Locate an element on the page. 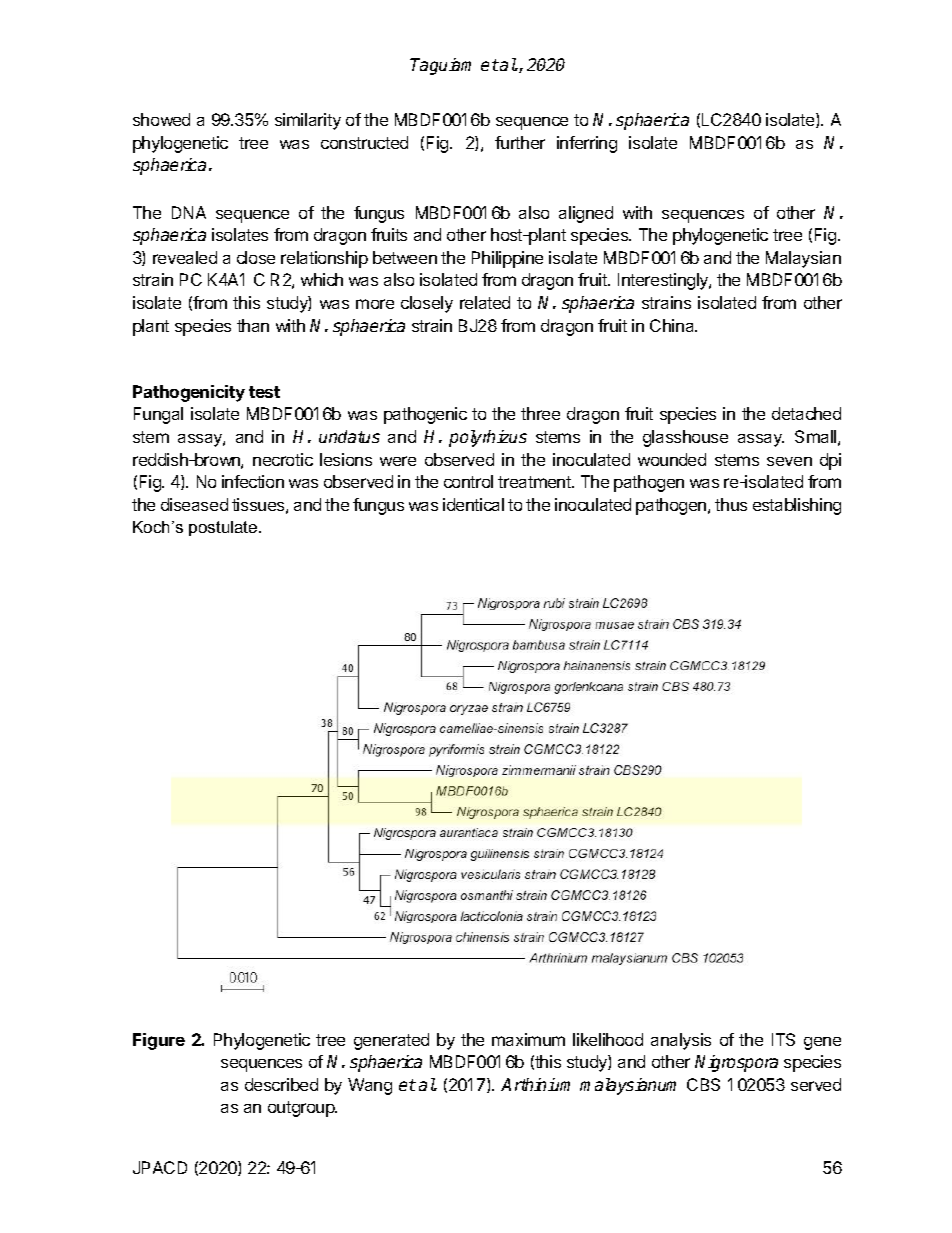  postulate is located at coordinates (224, 528).
